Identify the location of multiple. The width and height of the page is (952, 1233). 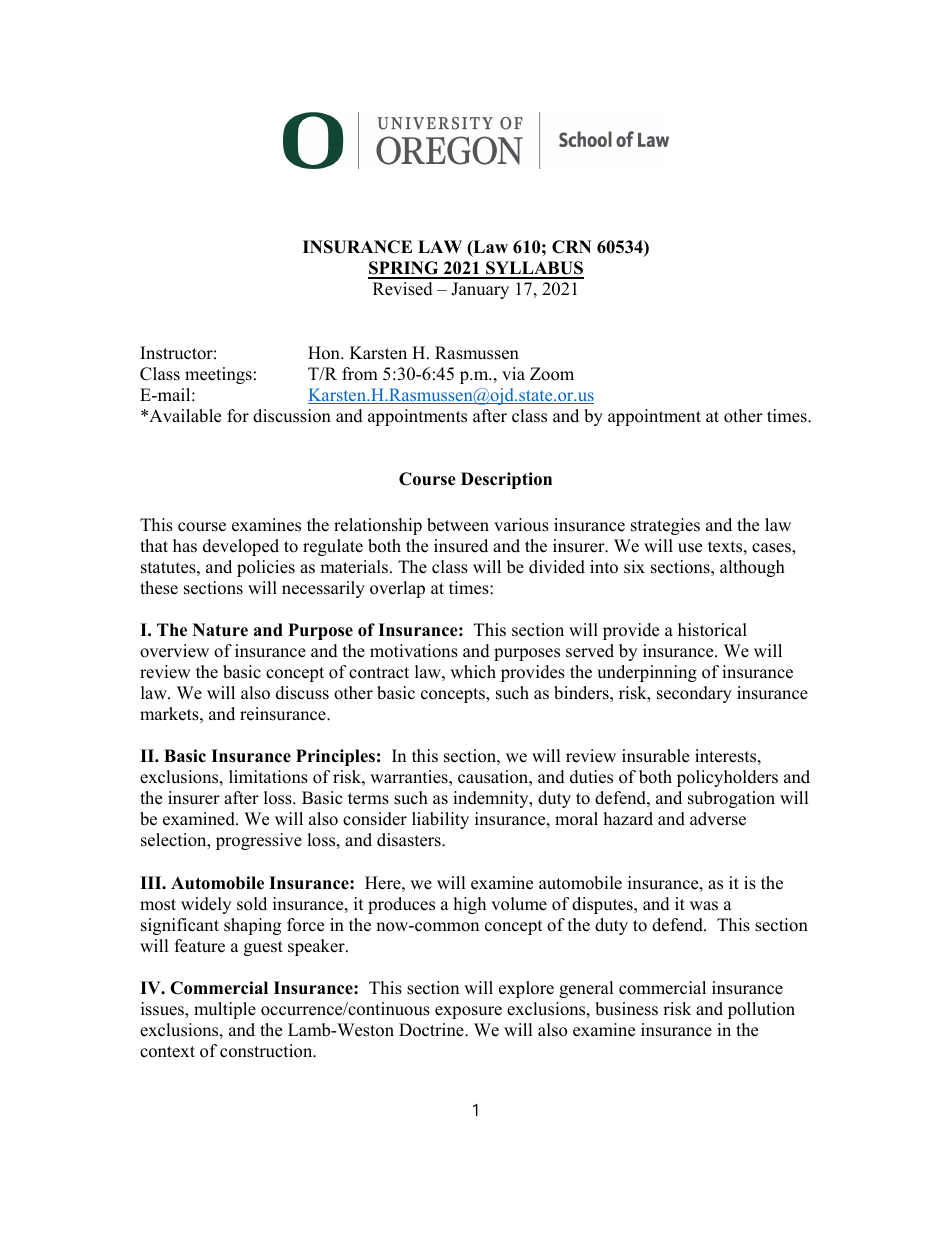
(225, 1010).
